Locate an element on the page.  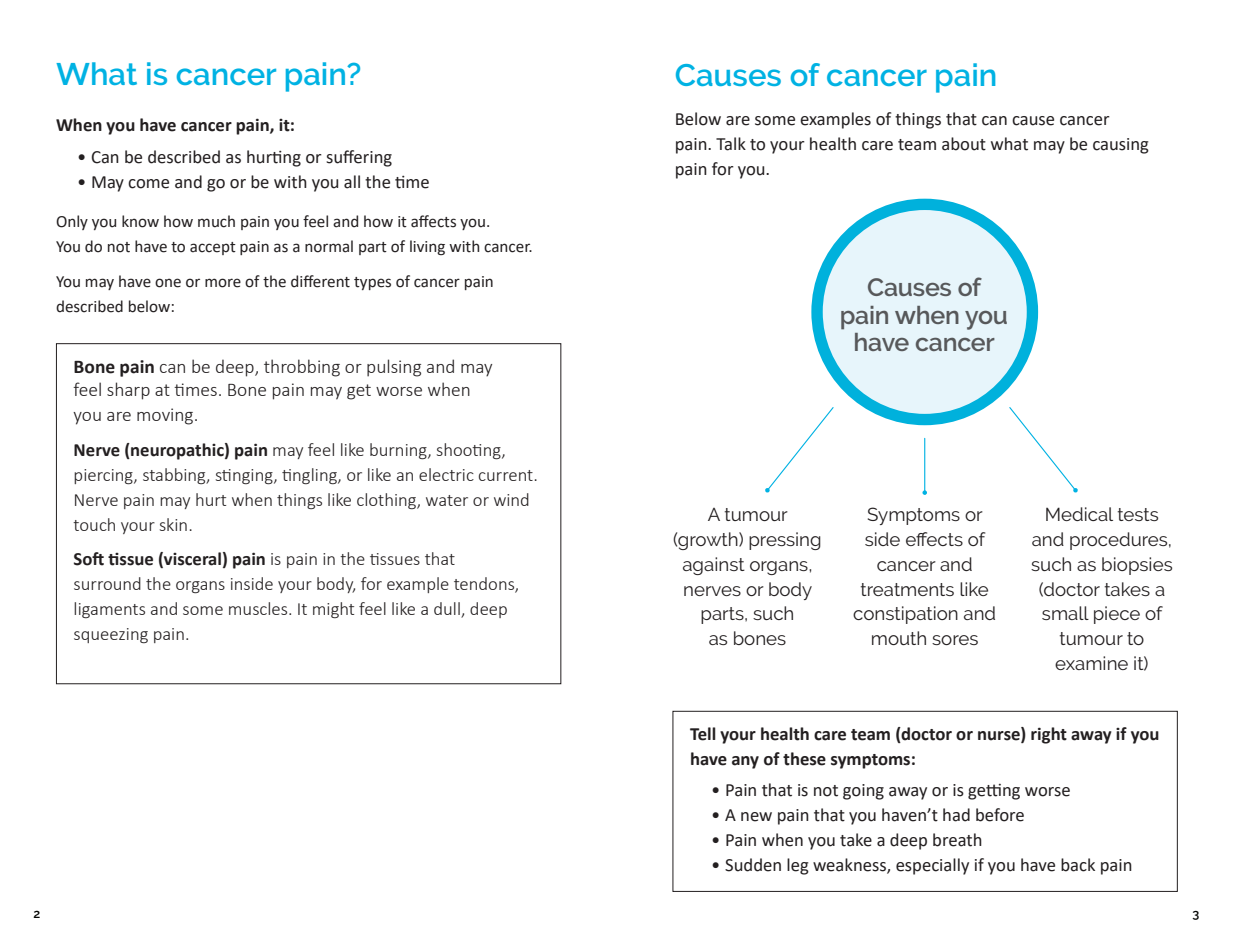
small is located at coordinates (1065, 613).
